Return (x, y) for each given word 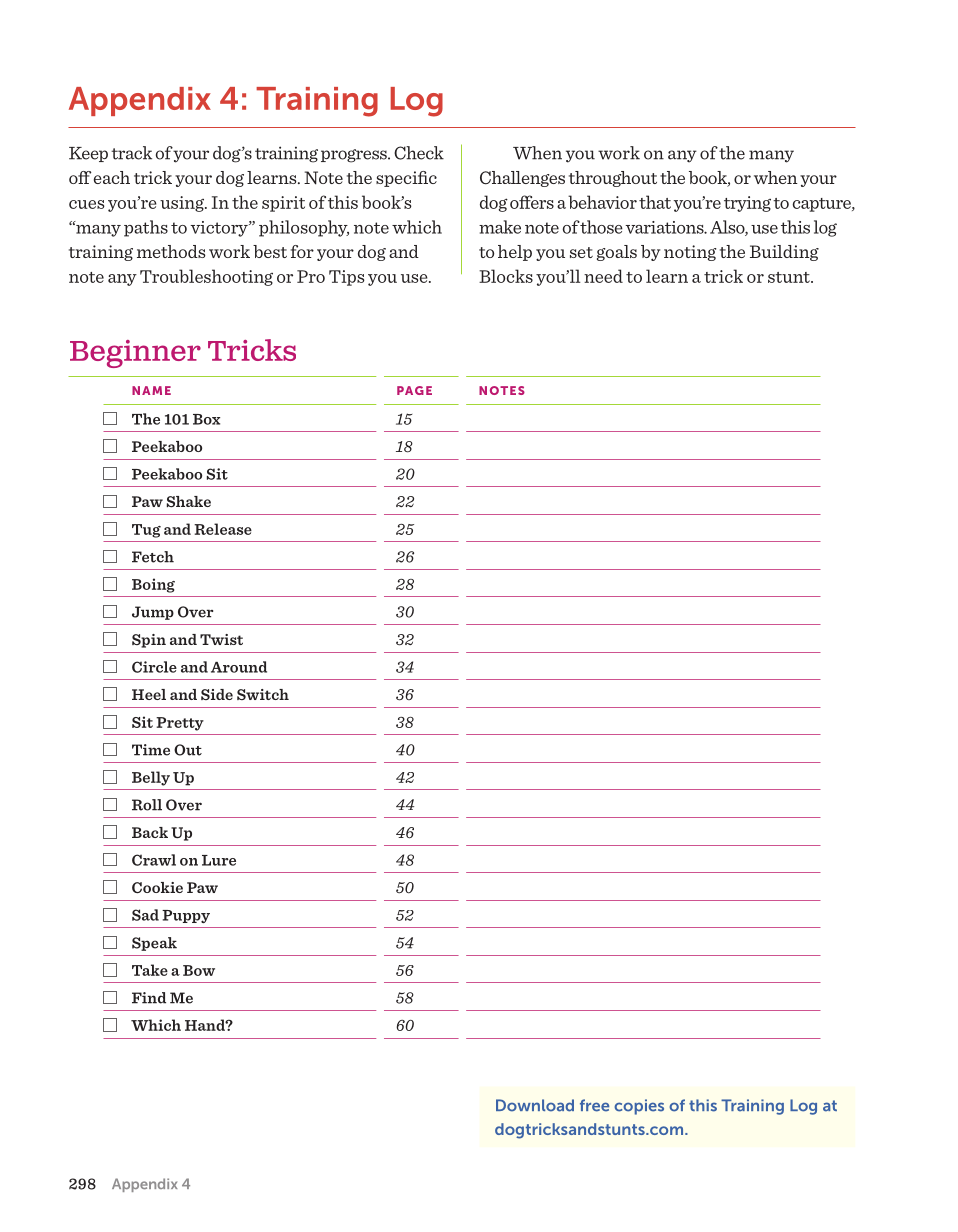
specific (406, 179)
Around (239, 667)
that (655, 202)
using (183, 204)
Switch (263, 694)
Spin (149, 641)
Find (149, 998)
